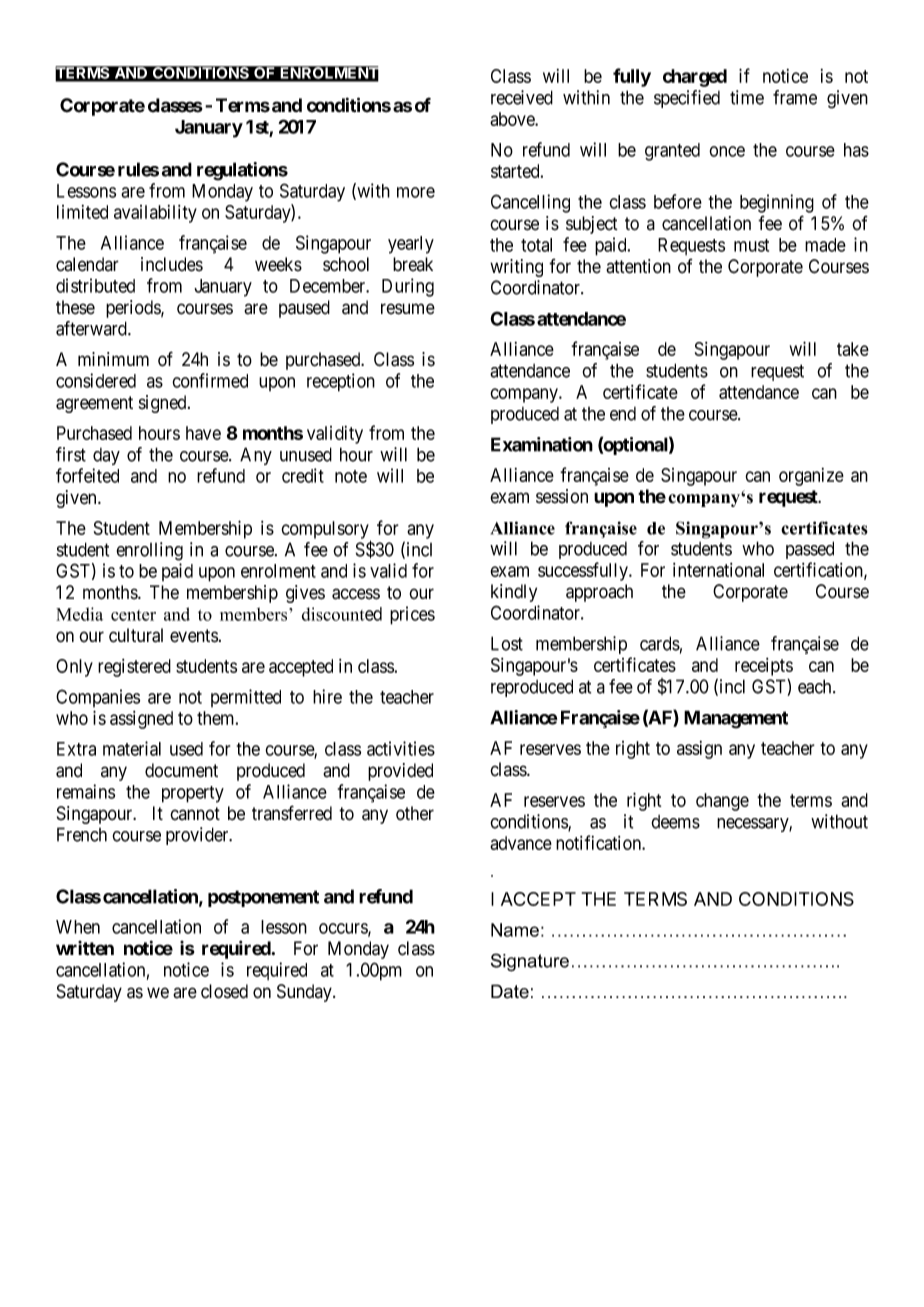  Describe the element at coordinates (149, 551) in the image. I see `enrolling` at that location.
